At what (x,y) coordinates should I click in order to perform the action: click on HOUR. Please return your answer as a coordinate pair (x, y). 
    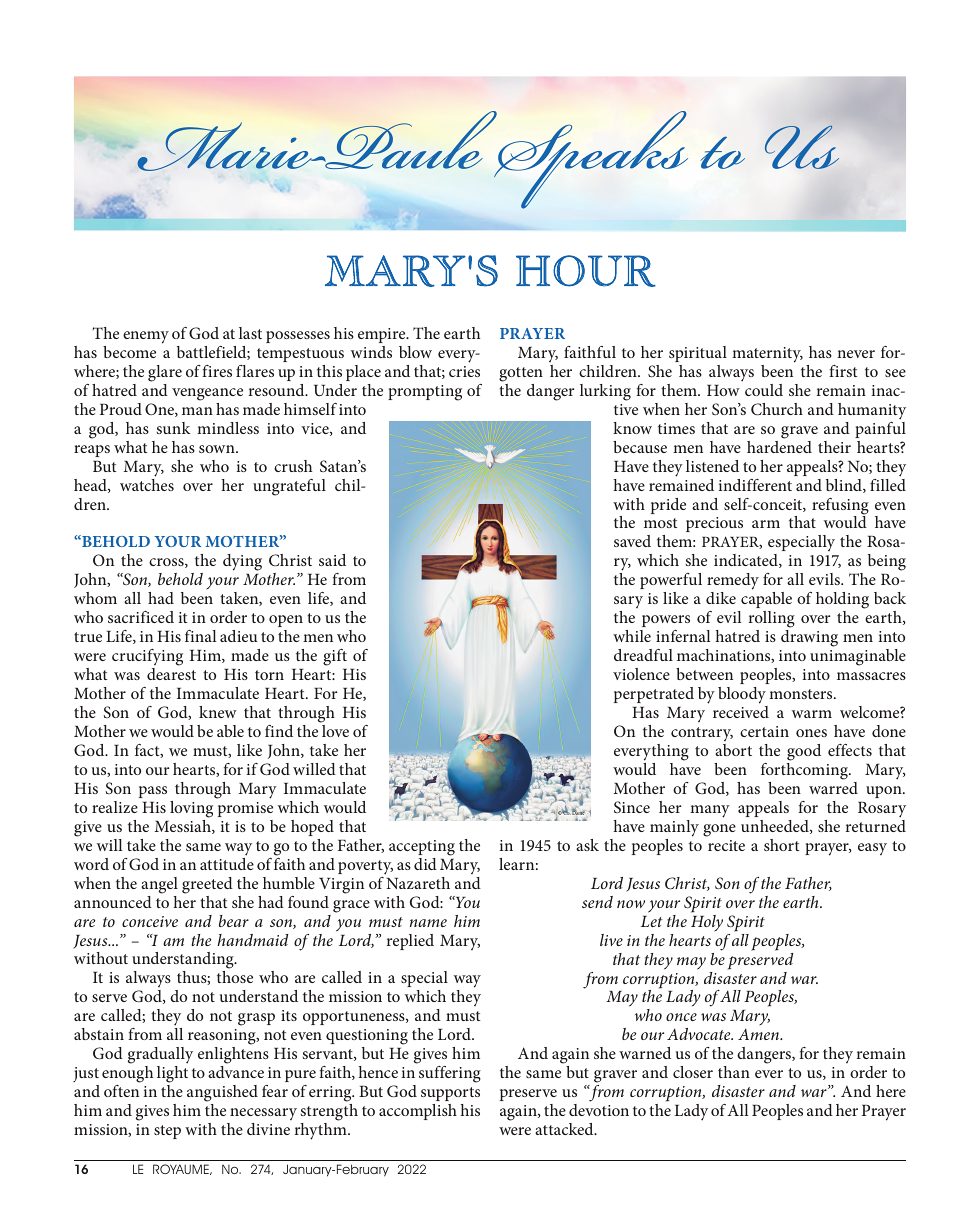
    Looking at the image, I should click on (586, 271).
